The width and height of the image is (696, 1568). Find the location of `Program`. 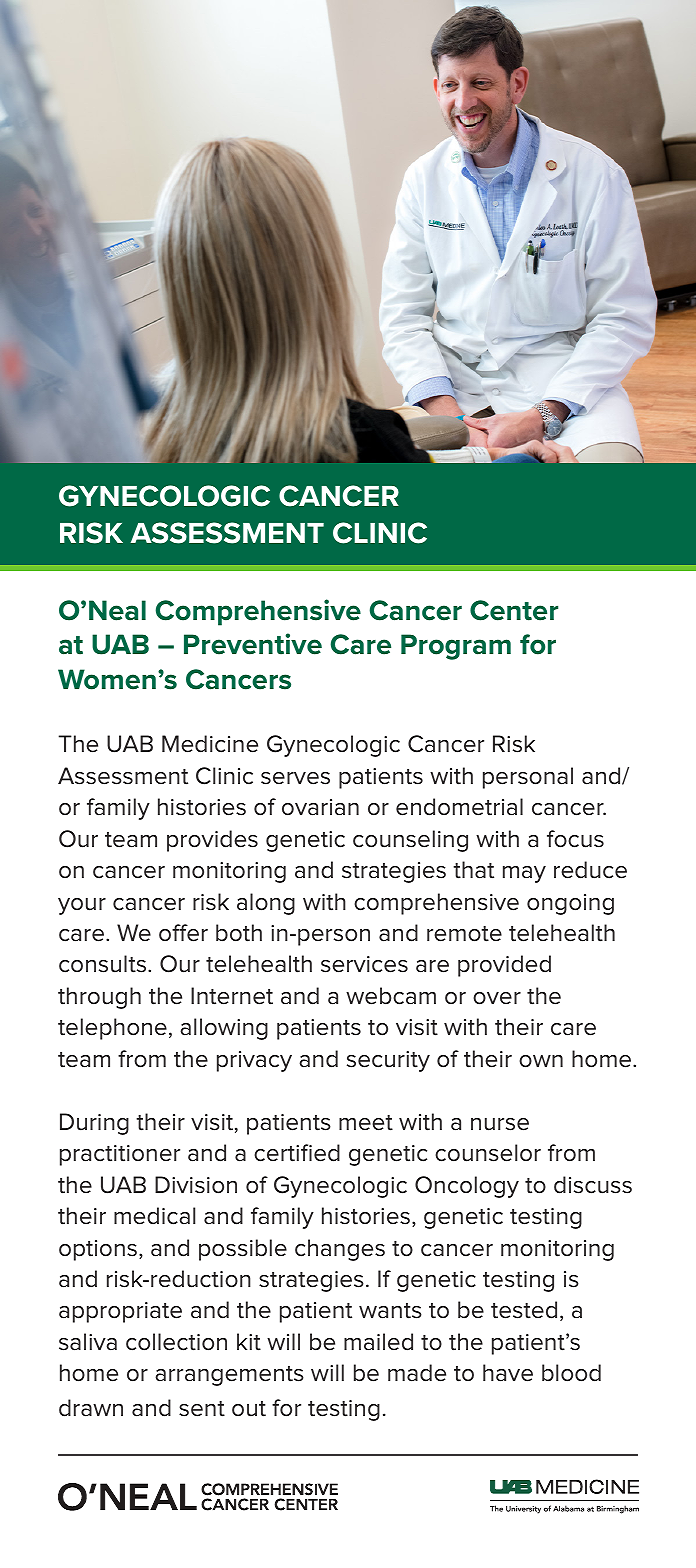

Program is located at coordinates (456, 647).
